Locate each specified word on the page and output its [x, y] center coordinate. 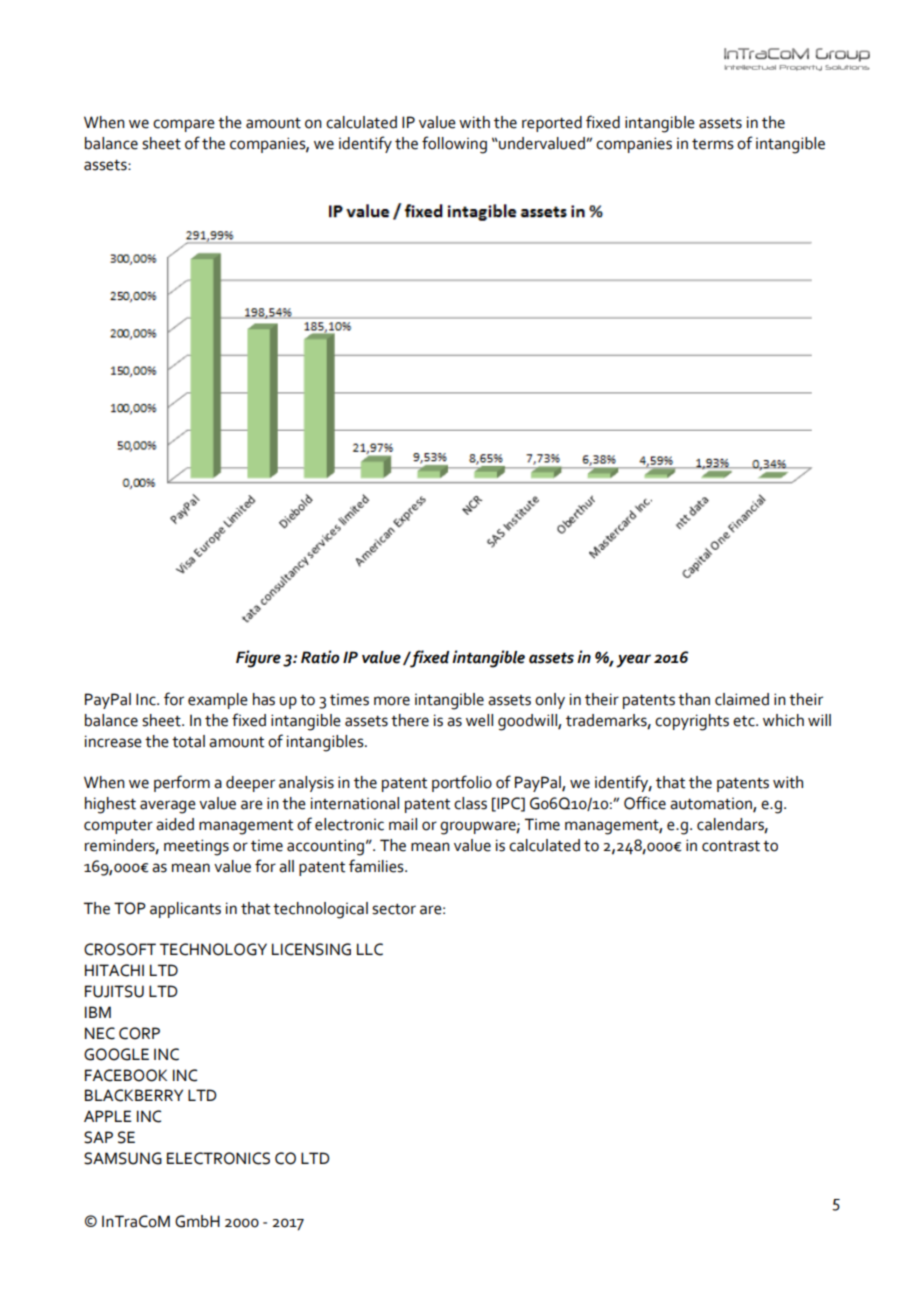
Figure [258, 659]
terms [713, 144]
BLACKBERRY [134, 1095]
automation [712, 805]
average [168, 807]
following [454, 145]
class [470, 803]
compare [184, 125]
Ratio [320, 657]
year [633, 661]
